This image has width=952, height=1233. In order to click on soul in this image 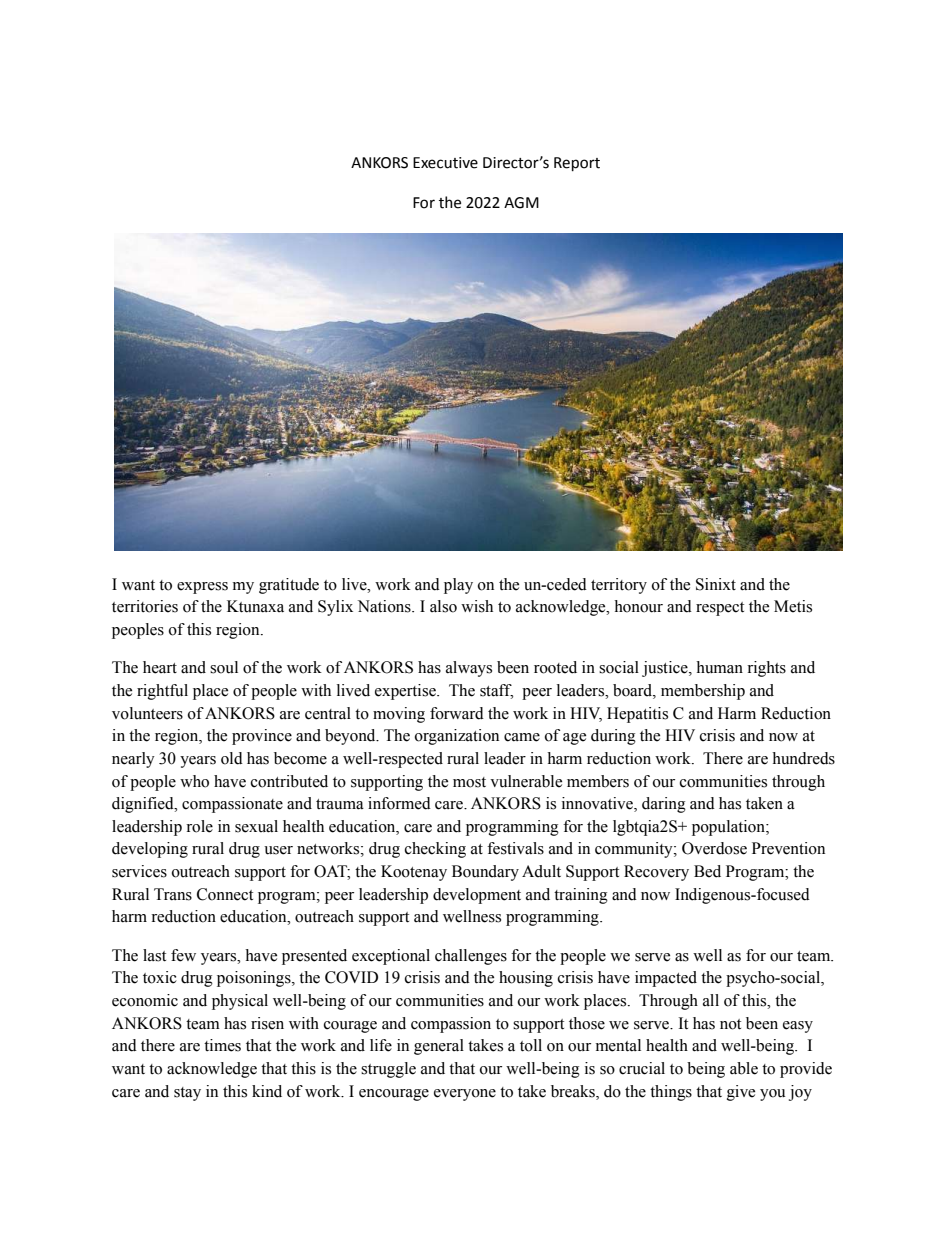, I will do `click(224, 667)`.
